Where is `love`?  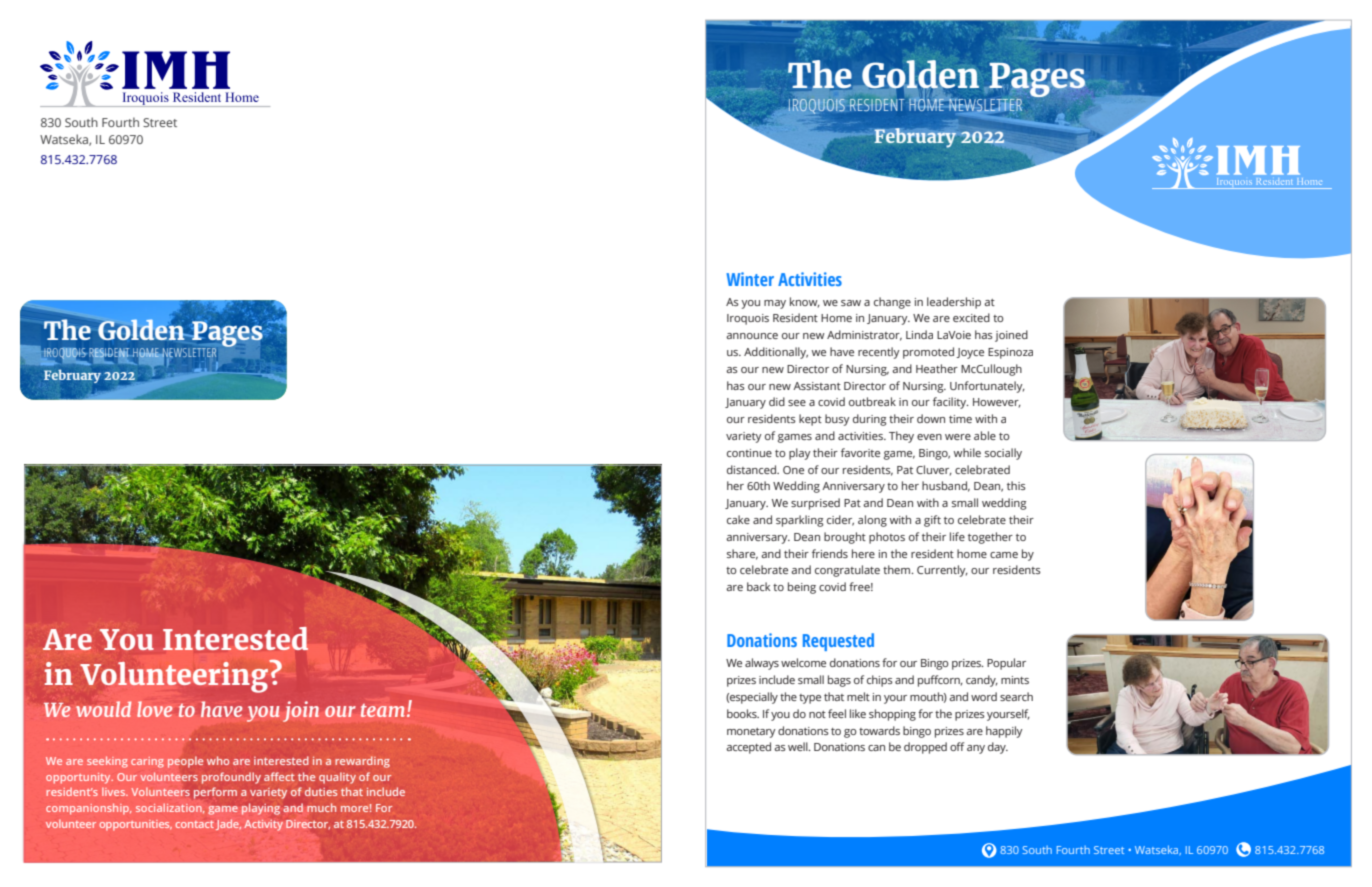
love is located at coordinates (154, 709).
